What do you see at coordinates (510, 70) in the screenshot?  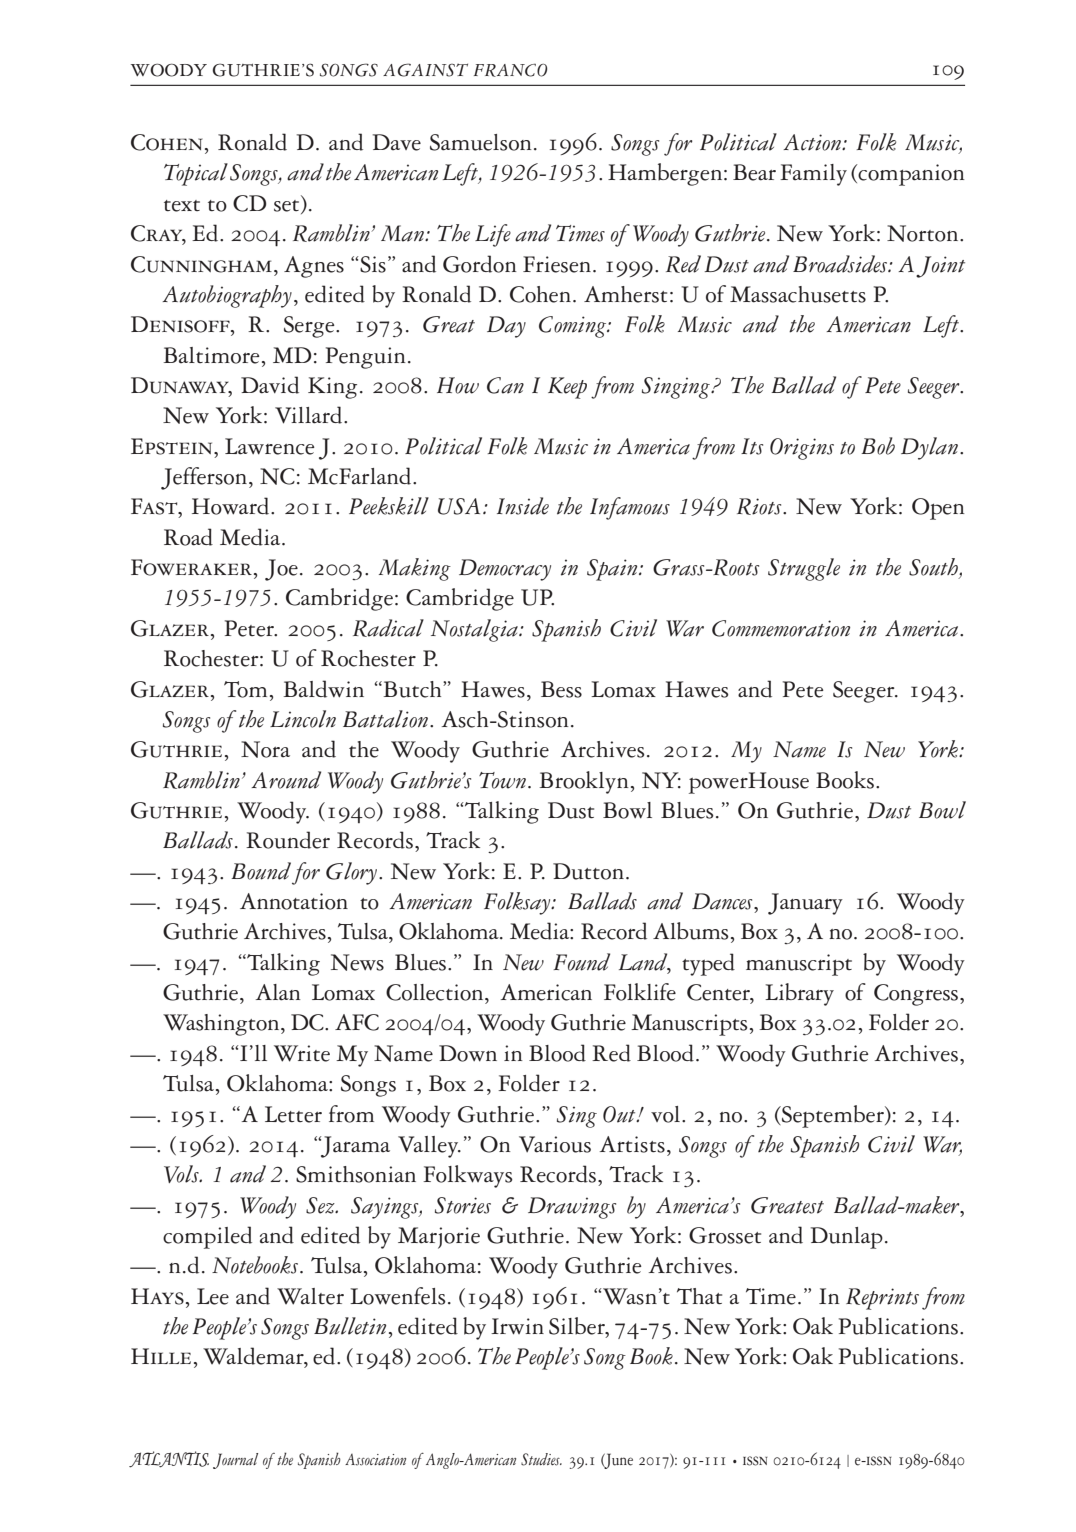 I see `FRANCO` at bounding box center [510, 70].
